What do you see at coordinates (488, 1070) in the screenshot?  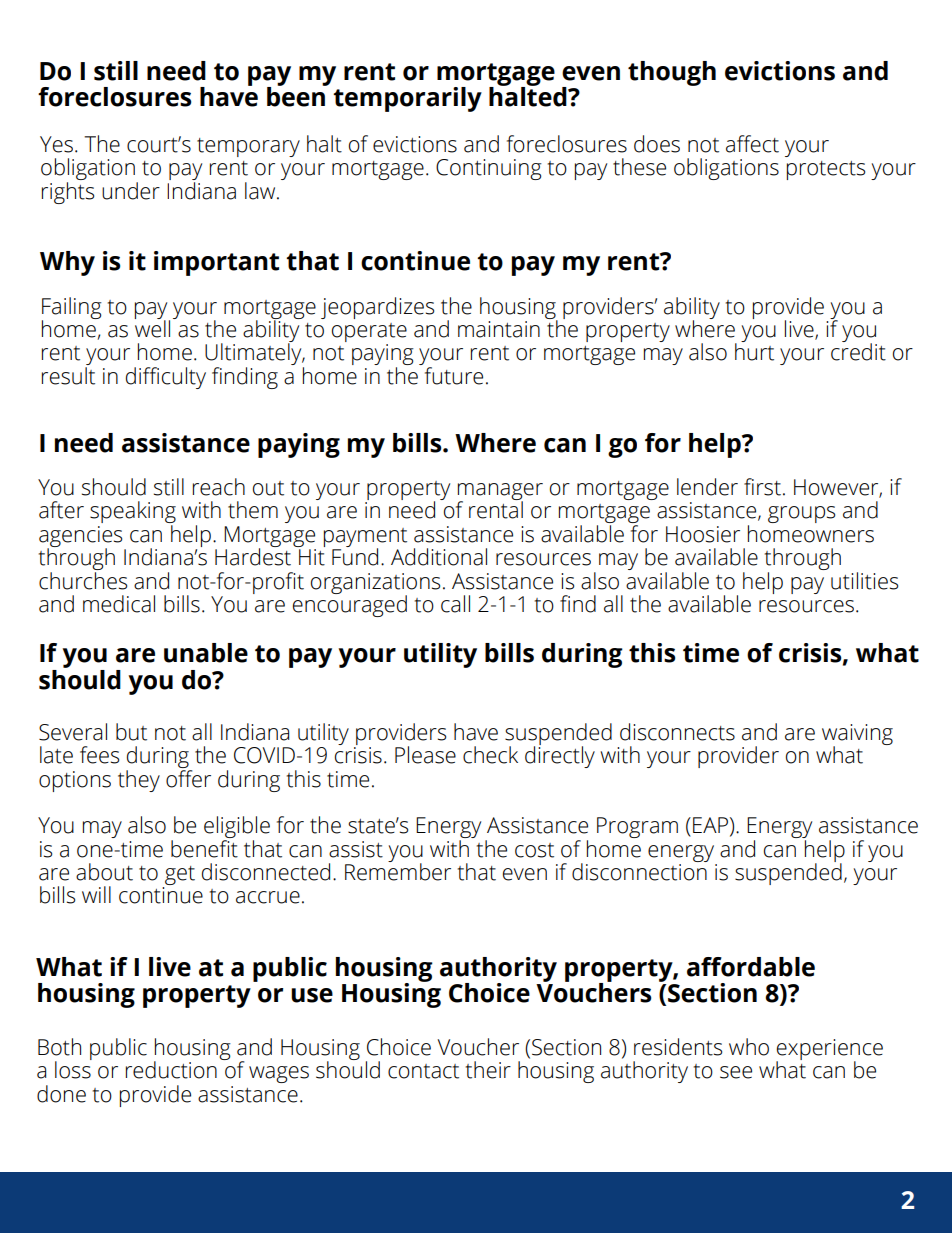 I see `their` at bounding box center [488, 1070].
